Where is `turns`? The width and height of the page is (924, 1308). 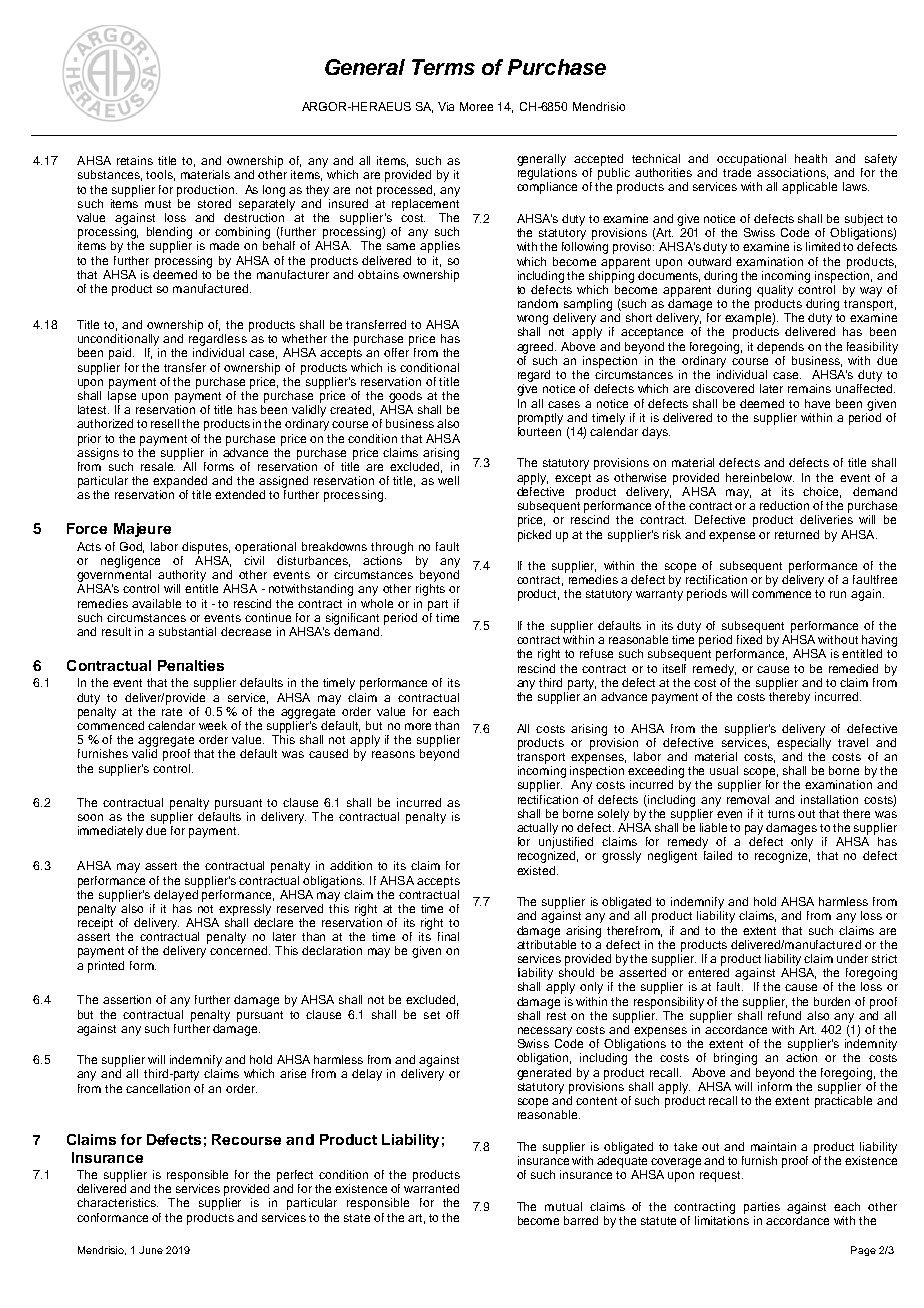 turns is located at coordinates (781, 814).
